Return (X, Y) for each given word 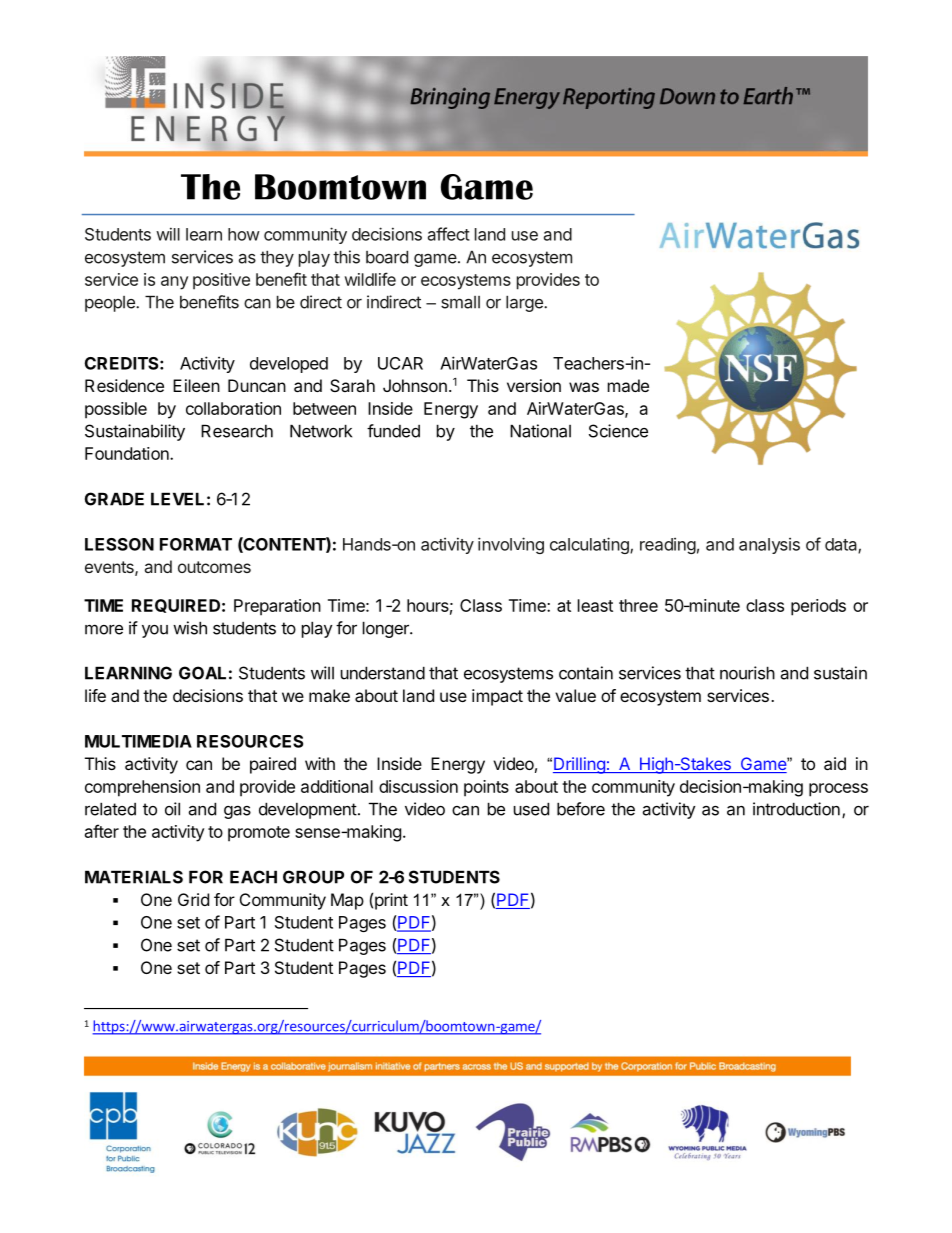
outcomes (214, 567)
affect (449, 234)
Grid (193, 899)
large (525, 304)
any (174, 283)
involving (511, 545)
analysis (769, 546)
